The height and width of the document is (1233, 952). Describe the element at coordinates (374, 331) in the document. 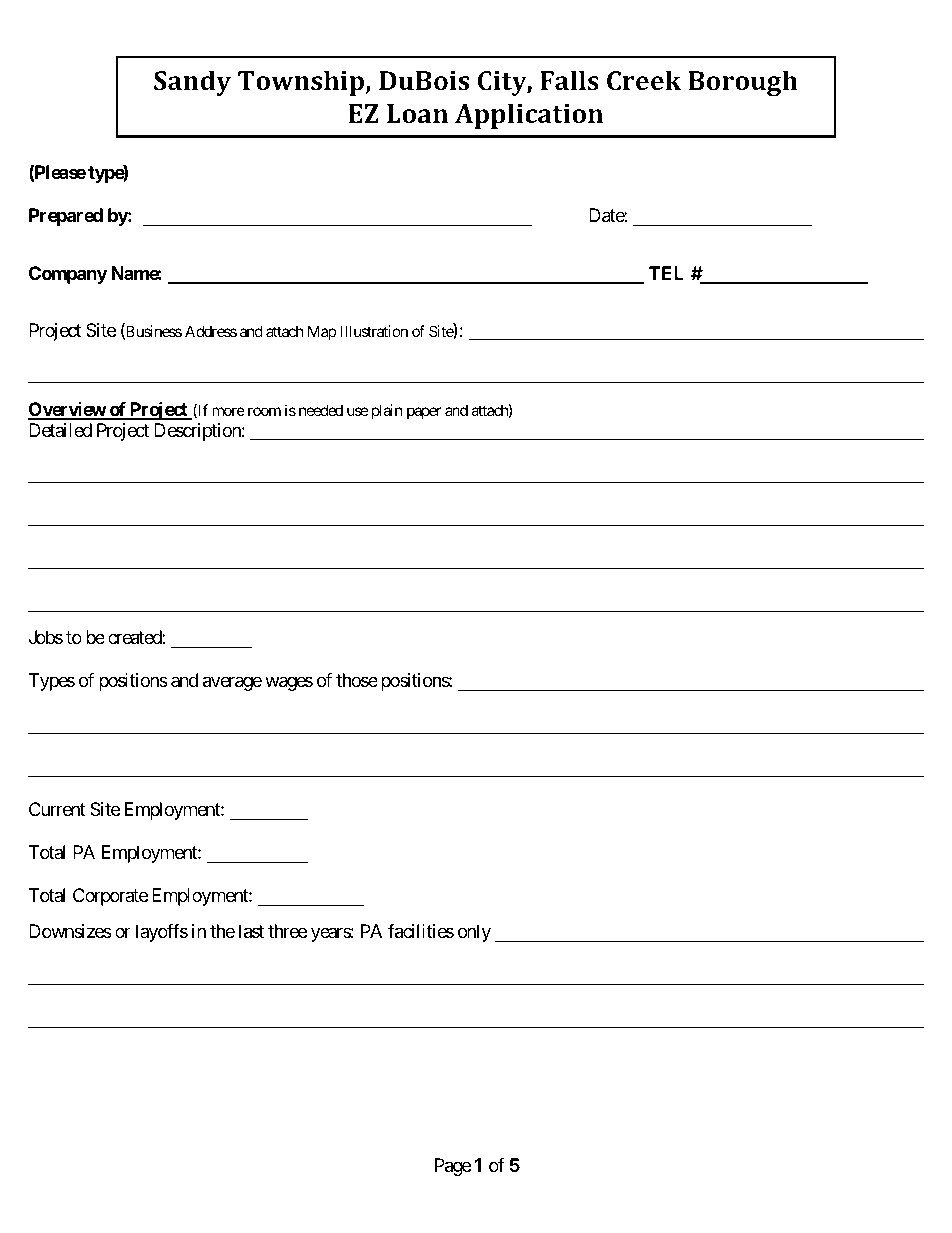

I see `Illustration` at that location.
